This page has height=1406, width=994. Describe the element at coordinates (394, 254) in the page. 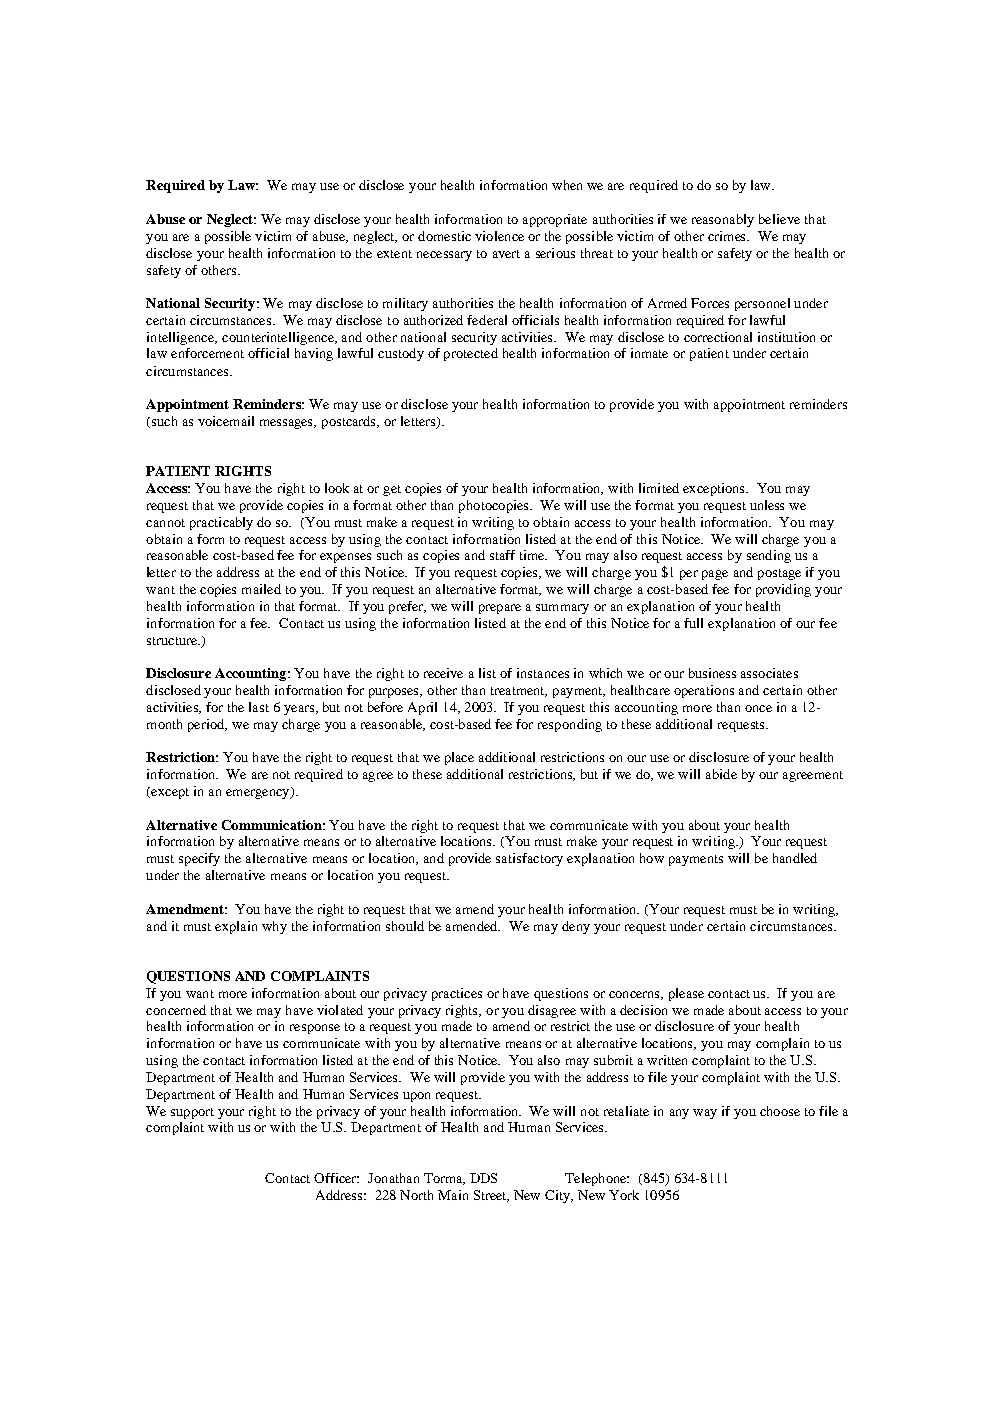

I see `extent` at that location.
